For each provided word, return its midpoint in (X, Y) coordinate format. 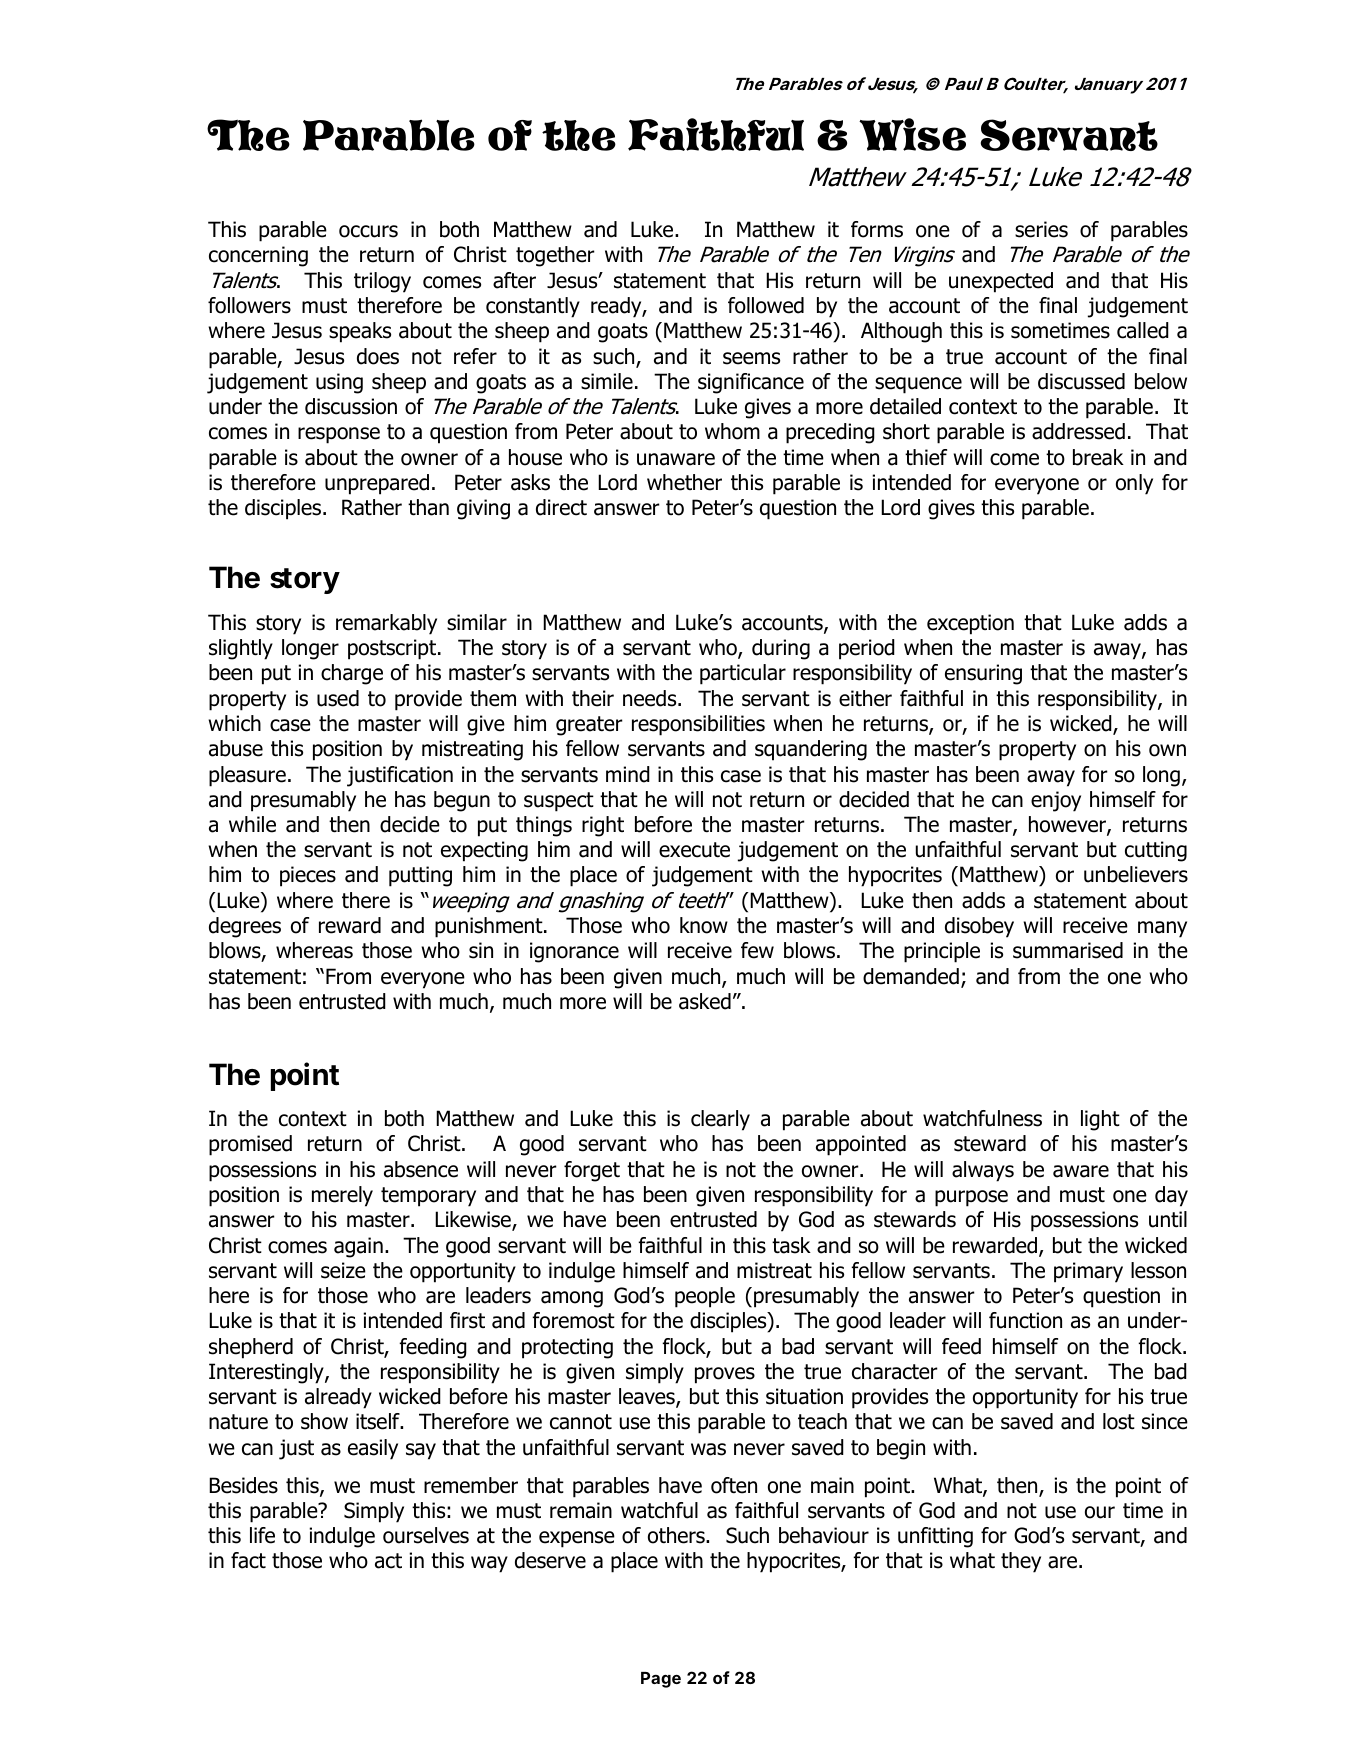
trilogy (382, 282)
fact (248, 1560)
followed (766, 305)
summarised (1068, 950)
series (1041, 229)
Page (661, 1680)
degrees (245, 927)
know (704, 925)
